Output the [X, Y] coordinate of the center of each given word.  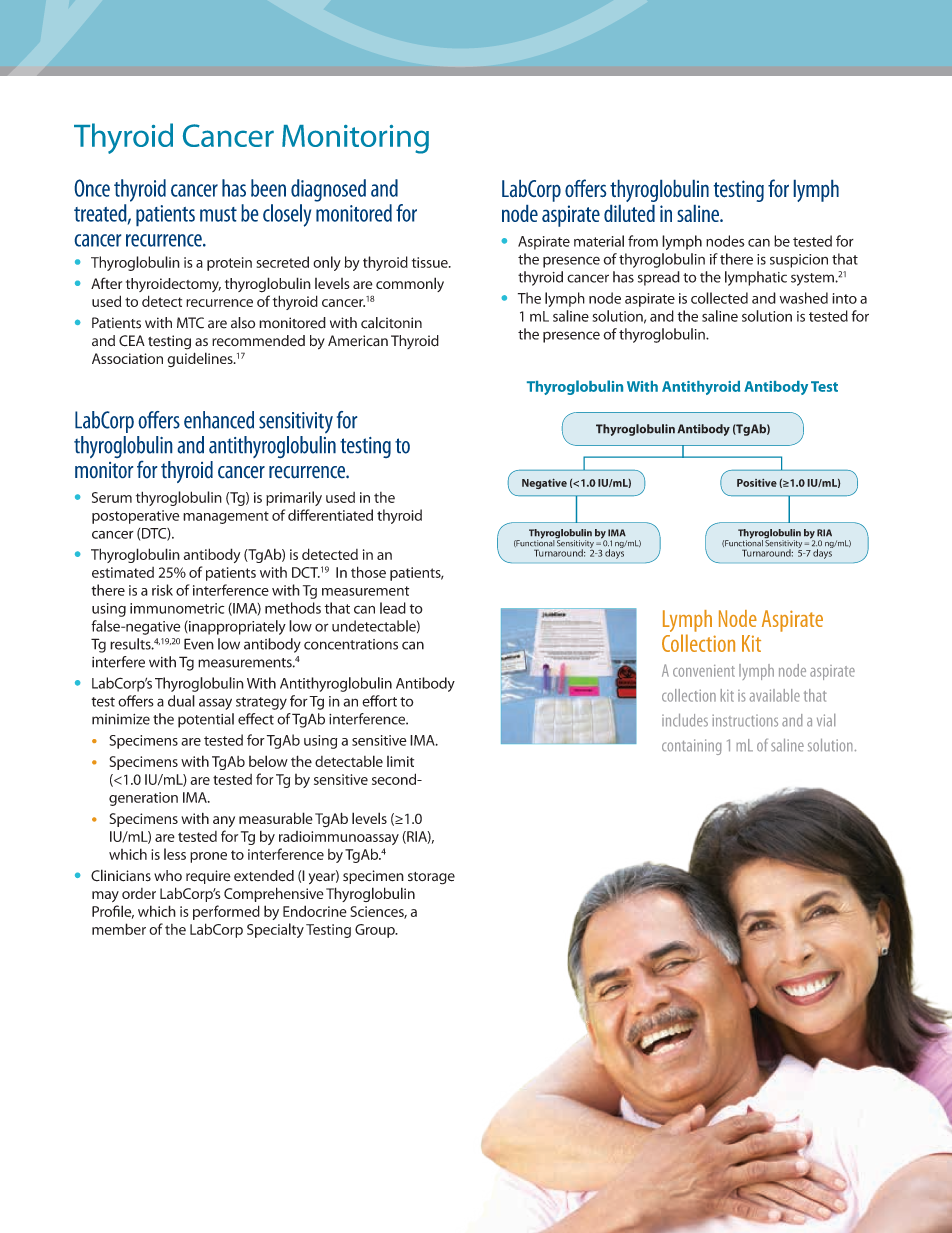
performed [226, 912]
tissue [431, 262]
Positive [757, 483]
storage [431, 878]
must [218, 214]
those [368, 572]
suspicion [799, 261]
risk [162, 590]
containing [691, 747]
